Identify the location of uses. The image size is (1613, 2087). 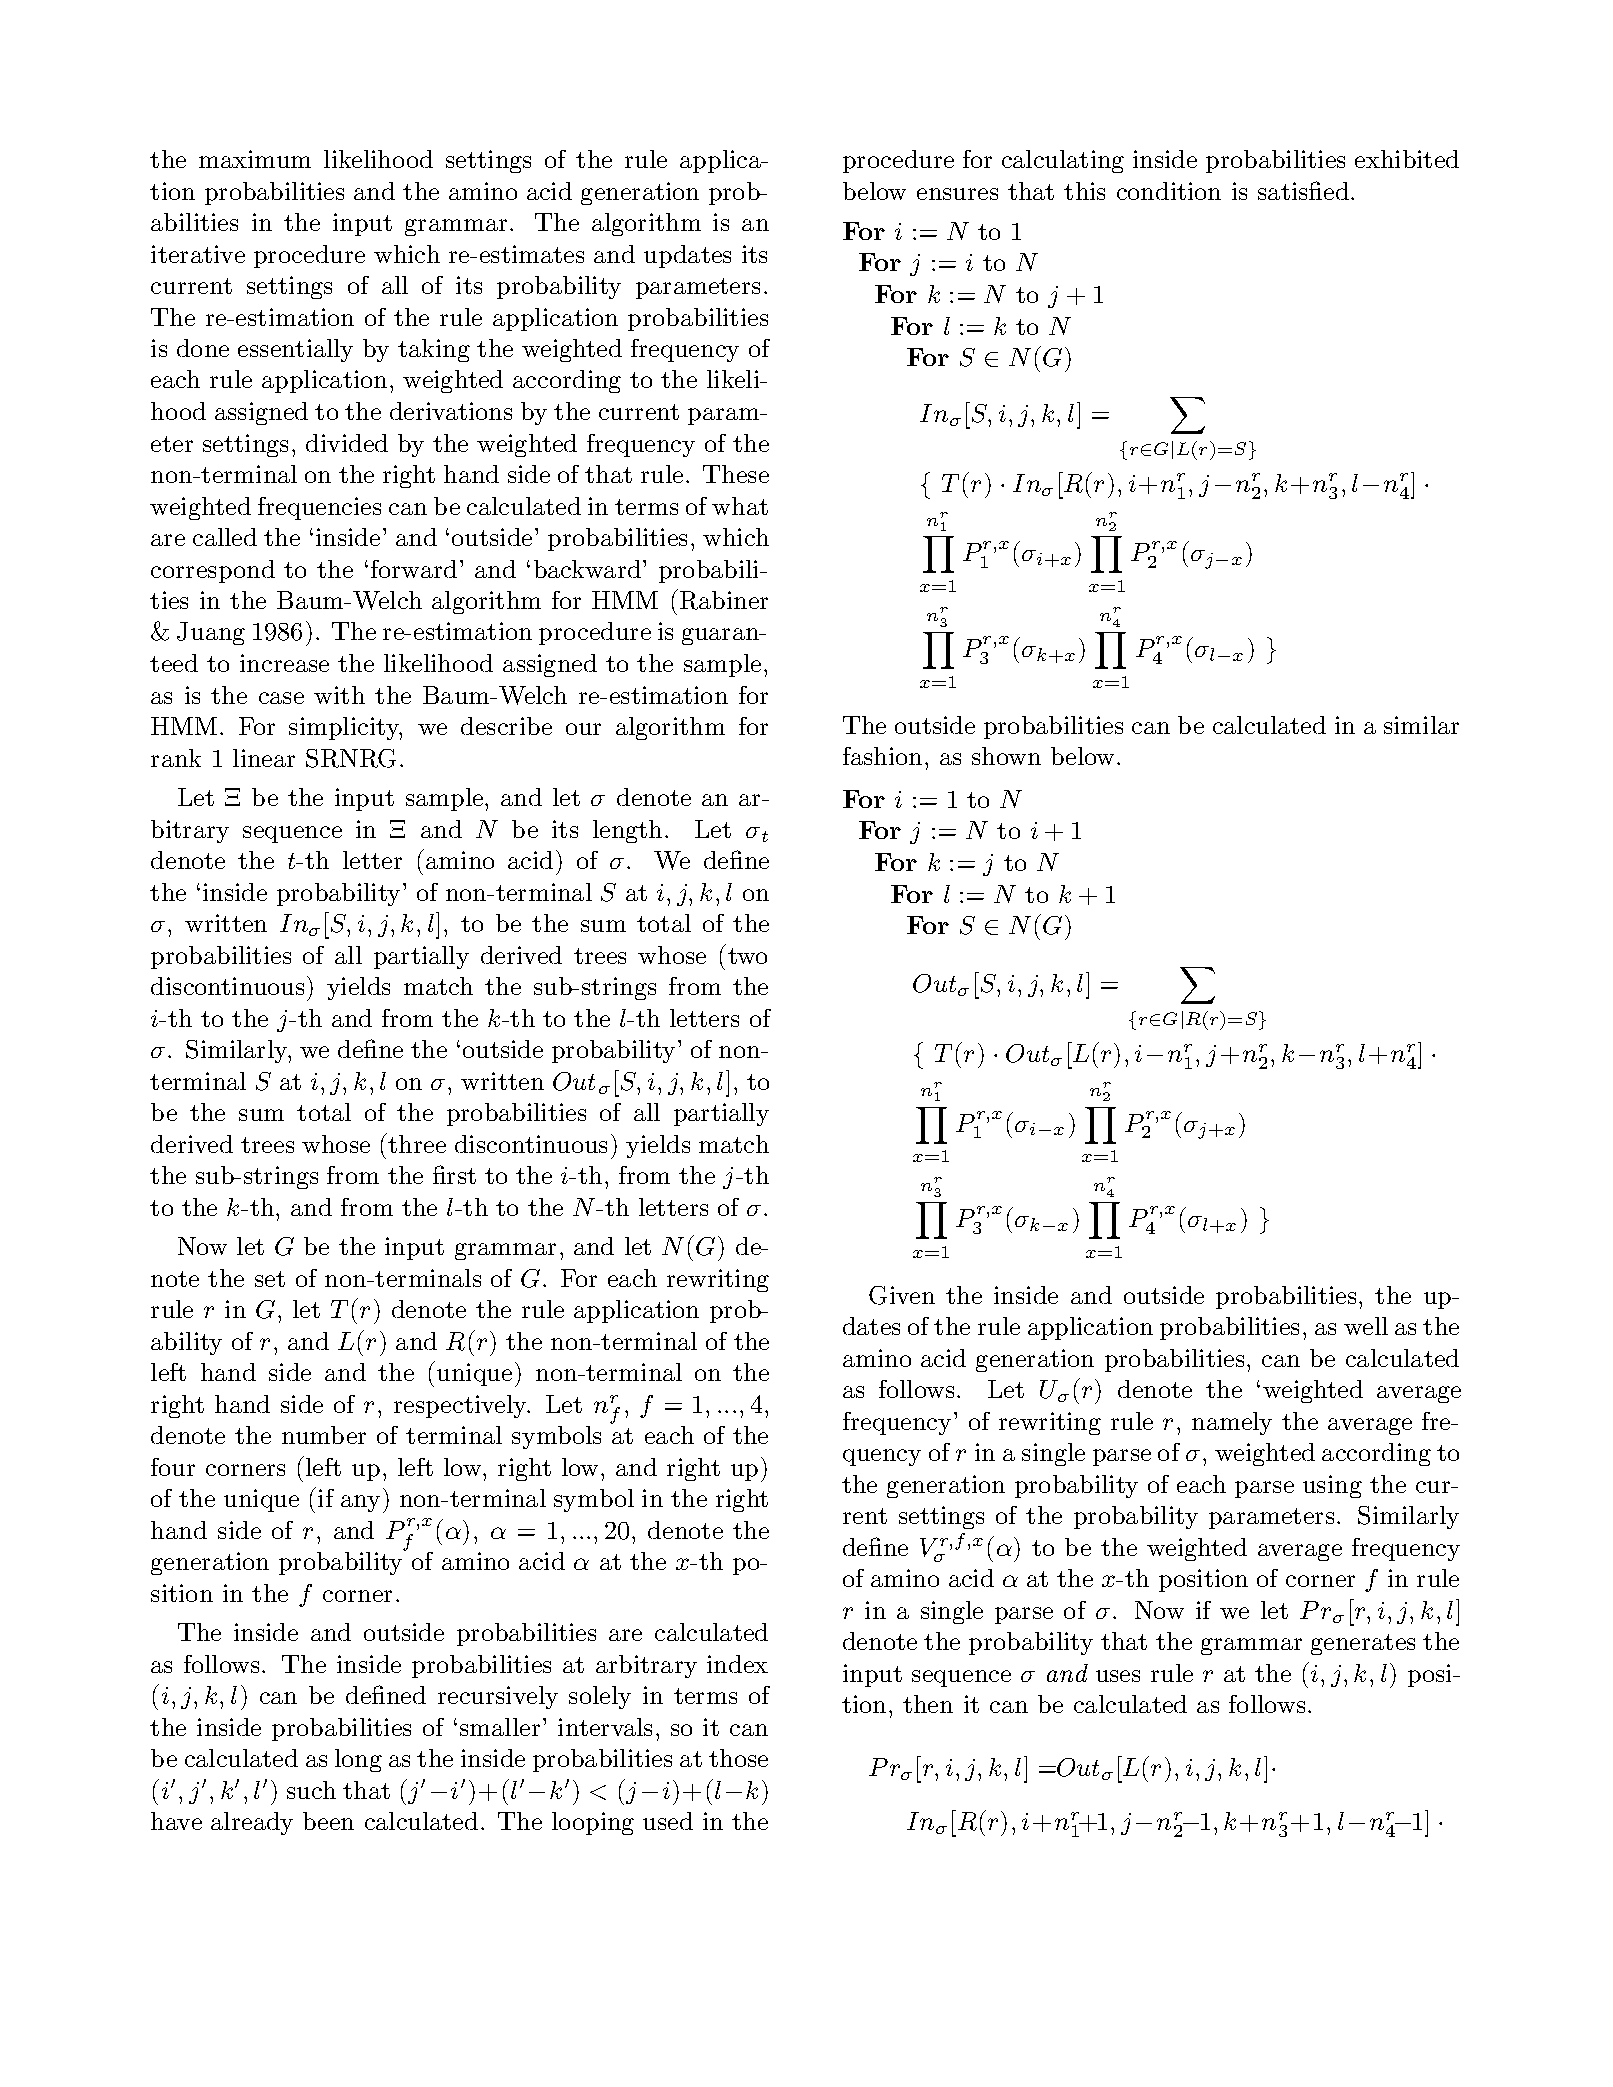
(1118, 1676).
